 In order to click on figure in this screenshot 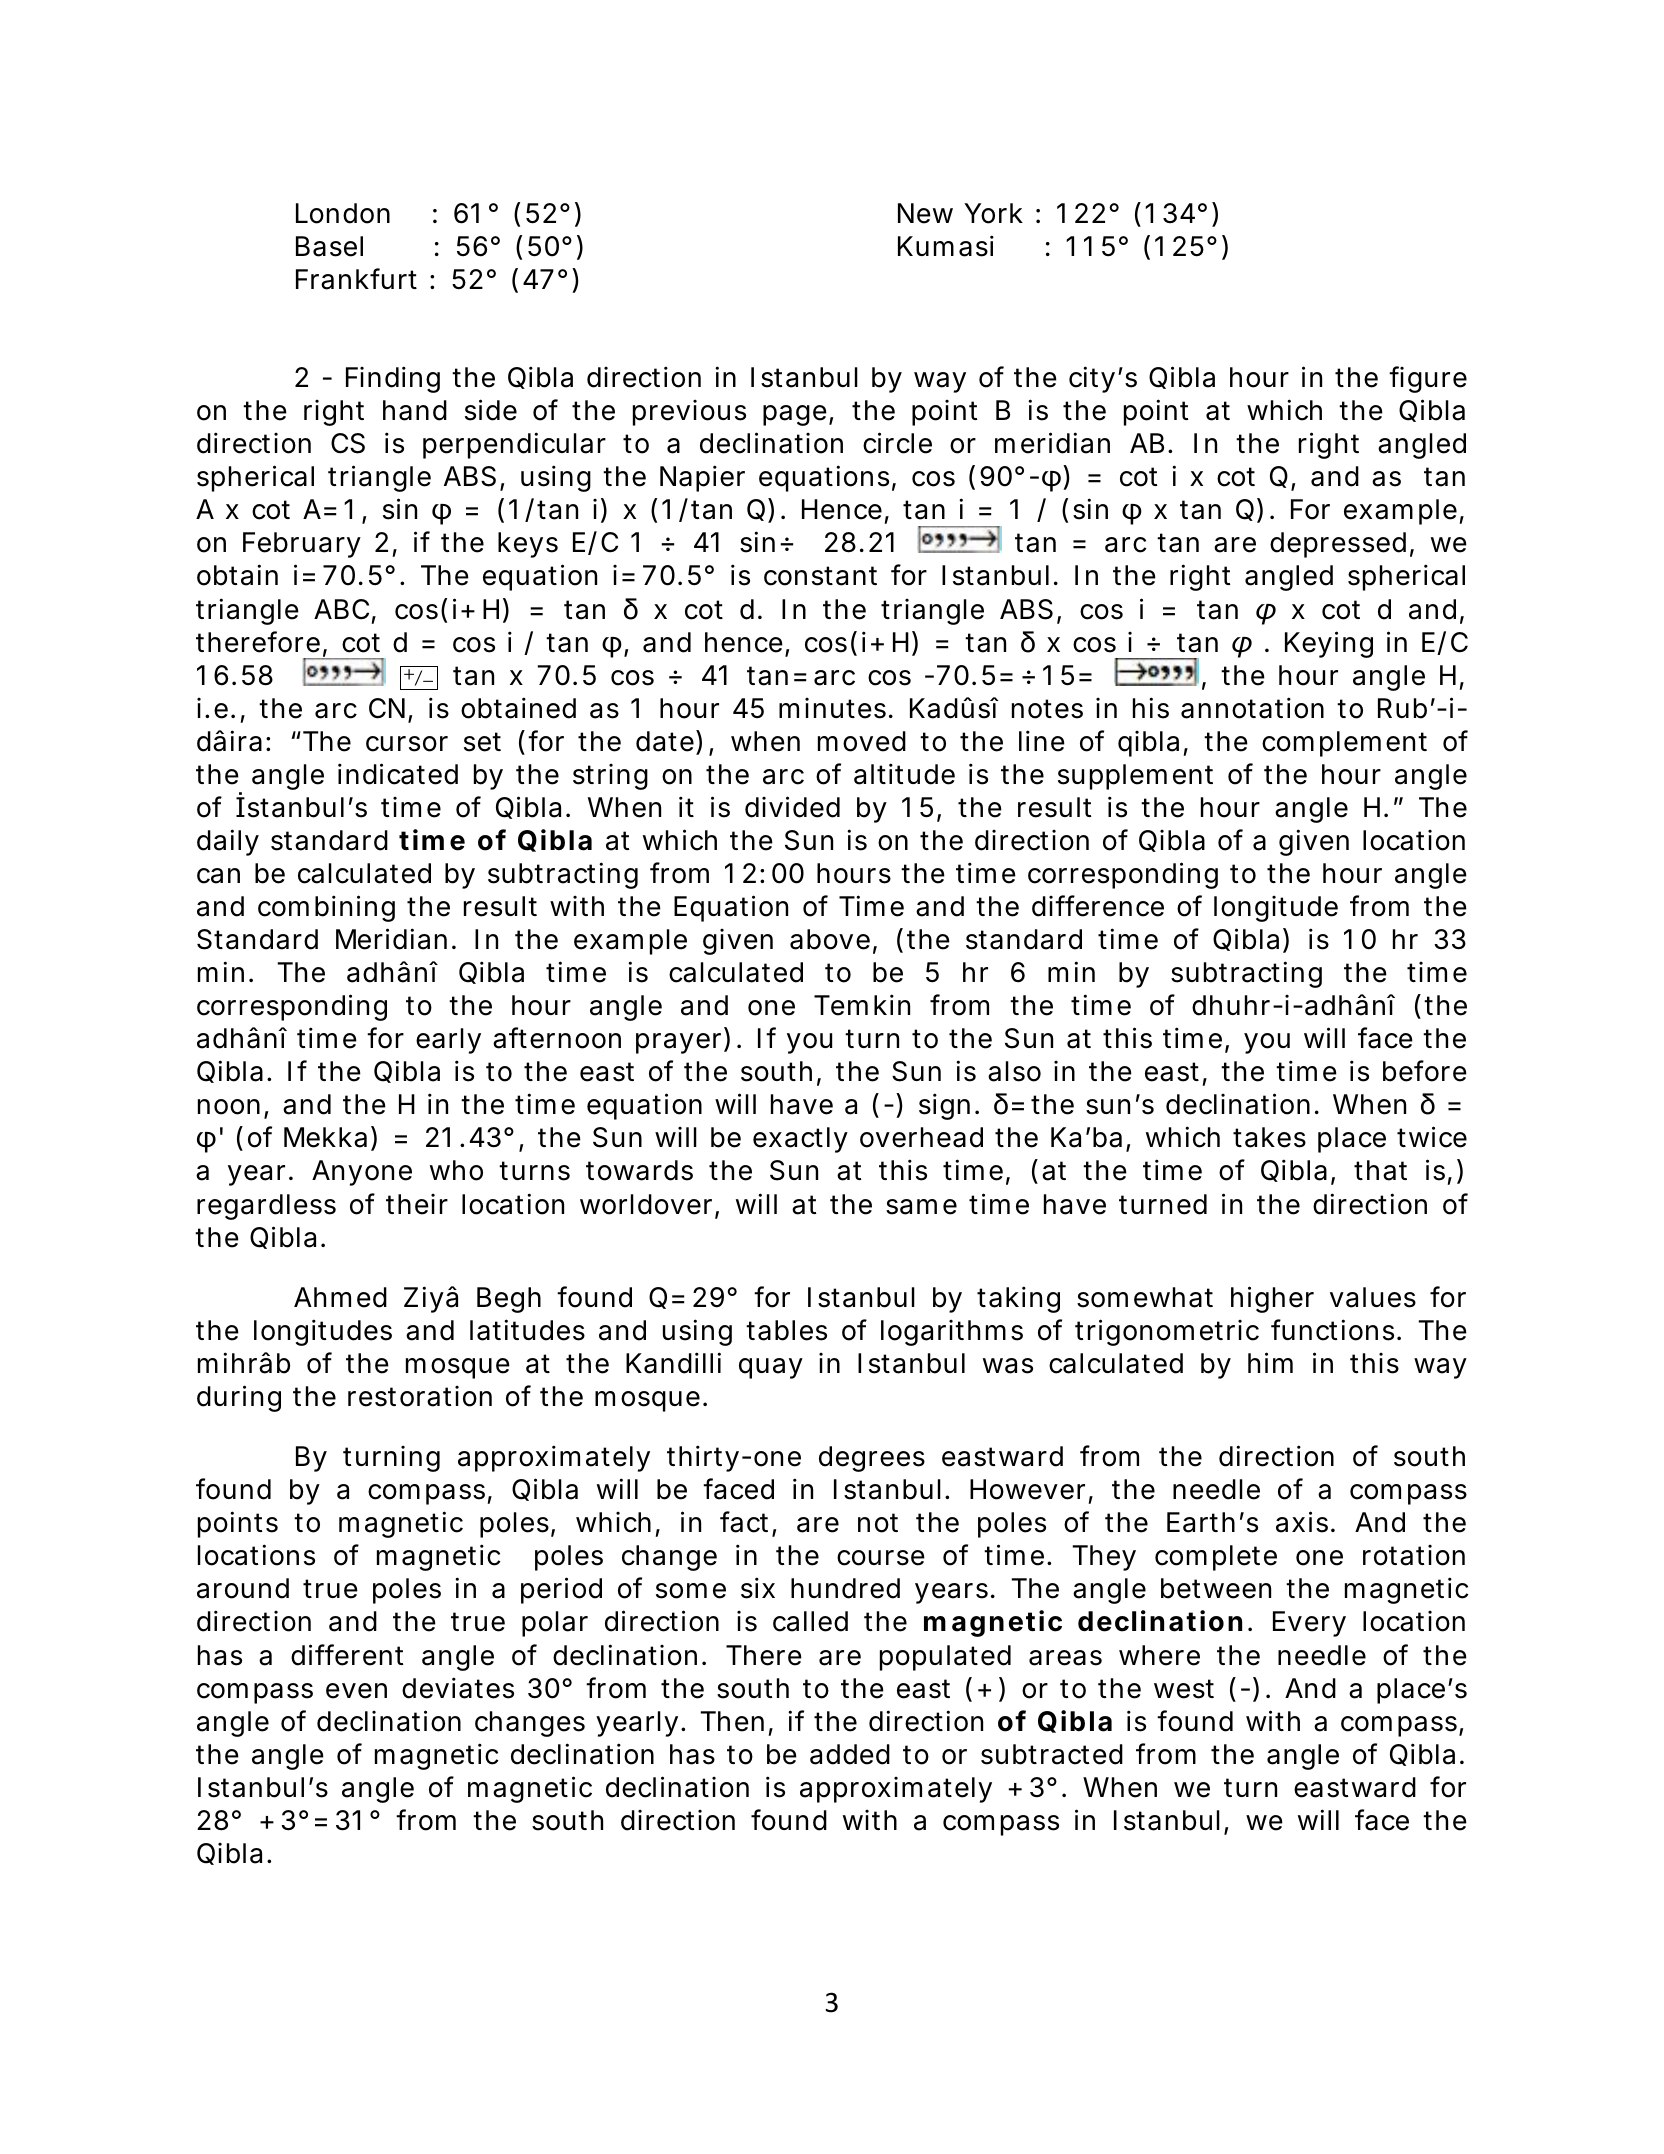, I will do `click(1428, 379)`.
